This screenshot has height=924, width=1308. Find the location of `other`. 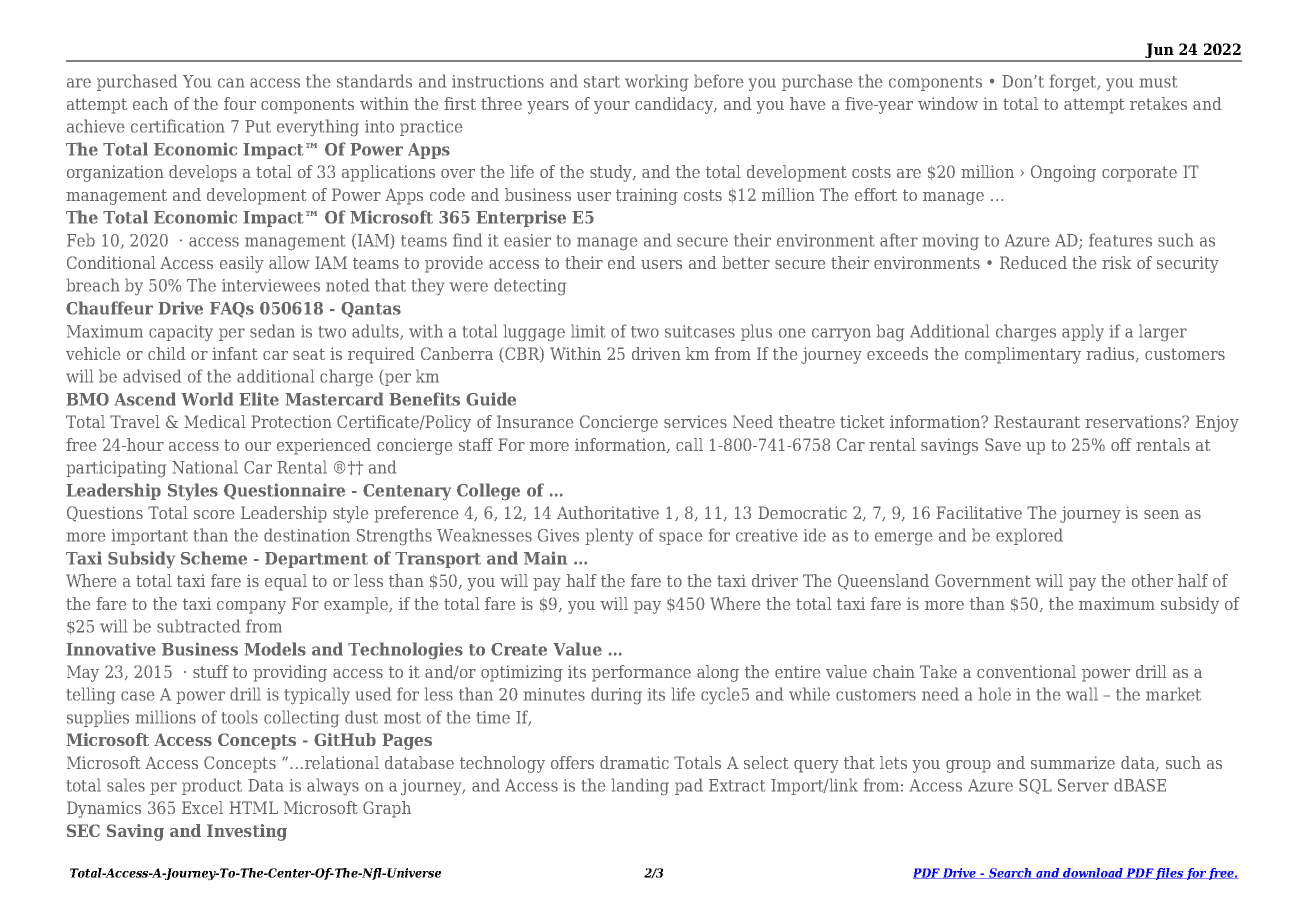

other is located at coordinates (1152, 580).
